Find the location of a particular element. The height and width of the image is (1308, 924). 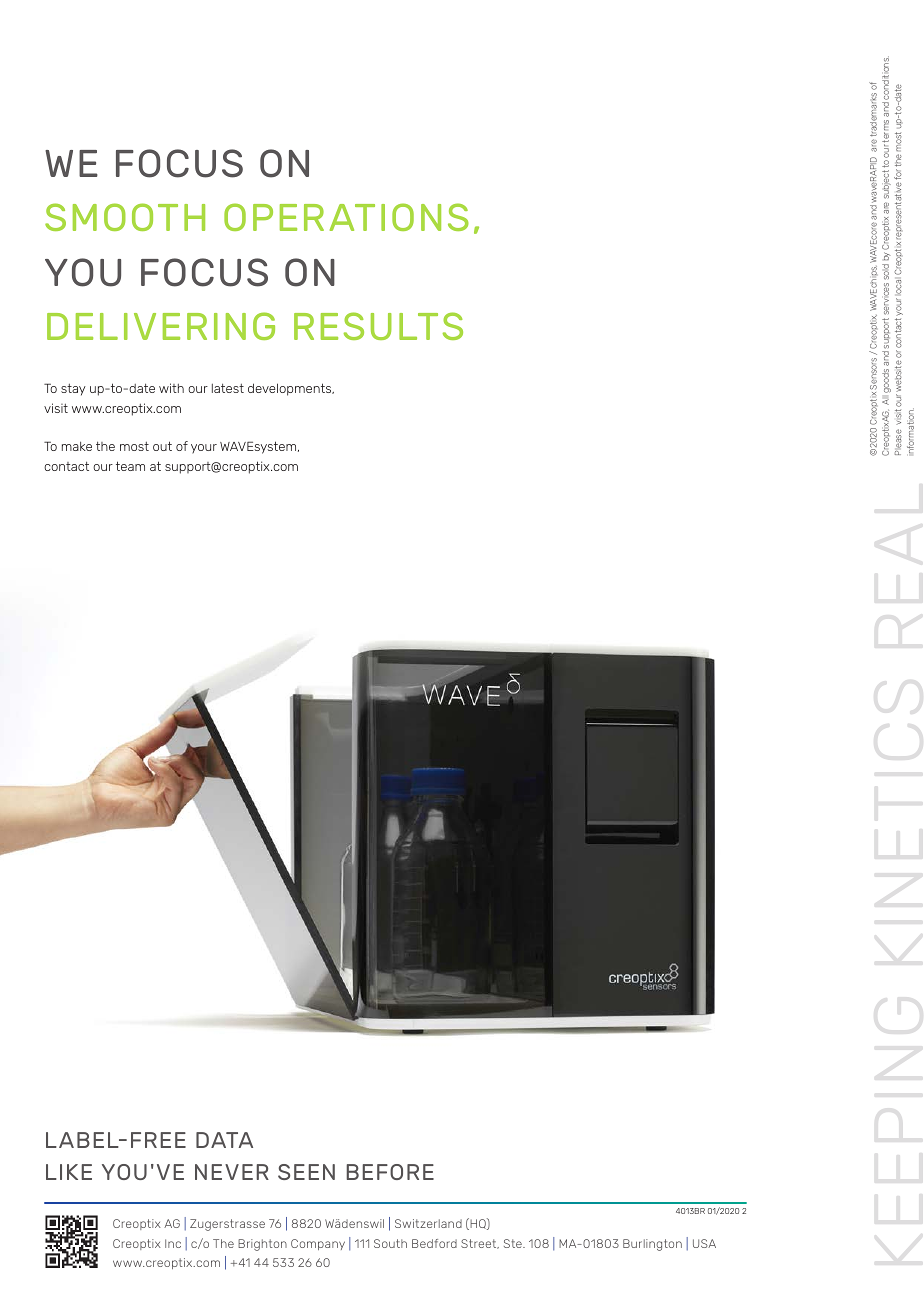

Inc is located at coordinates (173, 1243).
